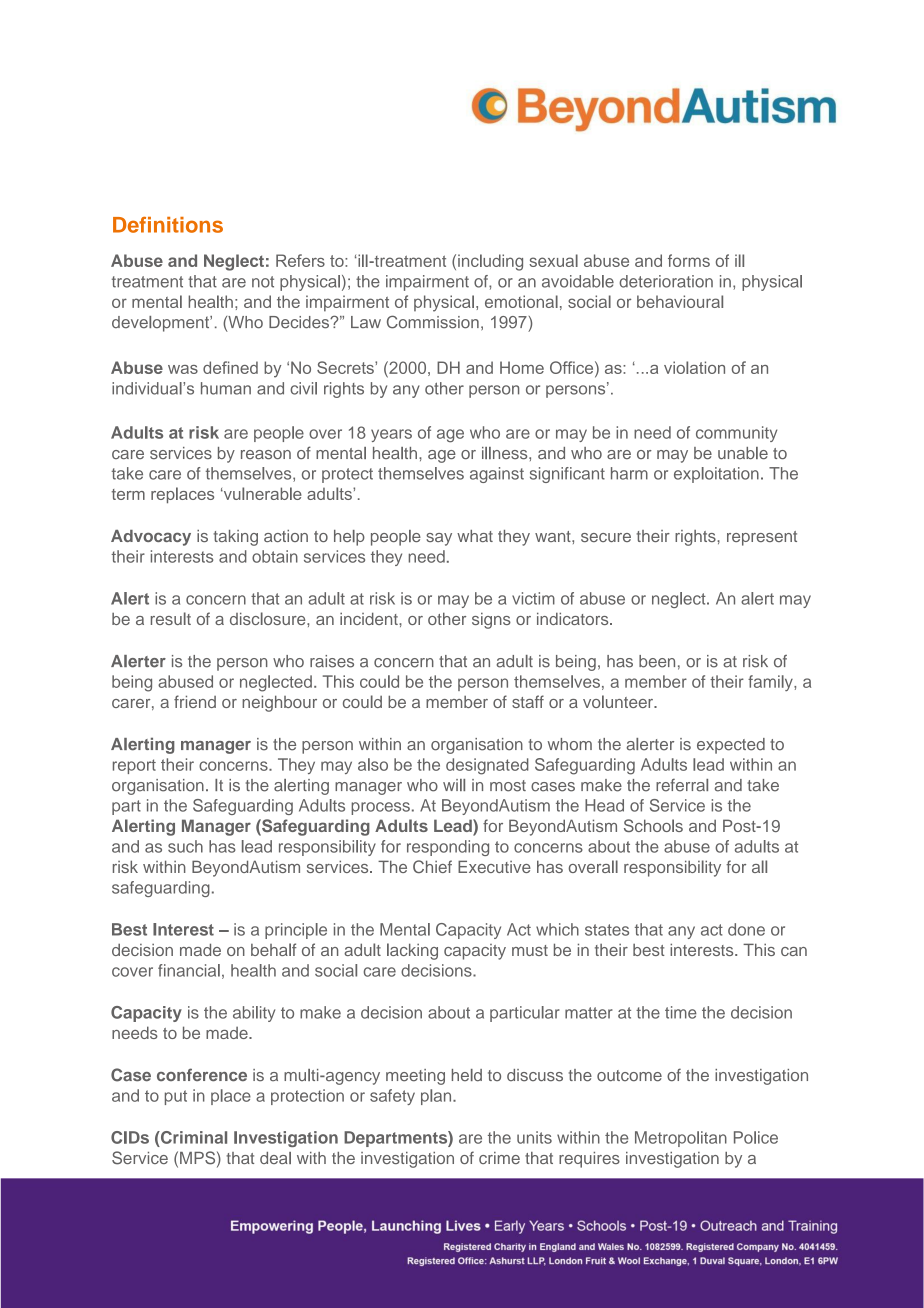 Image resolution: width=924 pixels, height=1308 pixels. What do you see at coordinates (168, 225) in the page?
I see `Definitions` at bounding box center [168, 225].
